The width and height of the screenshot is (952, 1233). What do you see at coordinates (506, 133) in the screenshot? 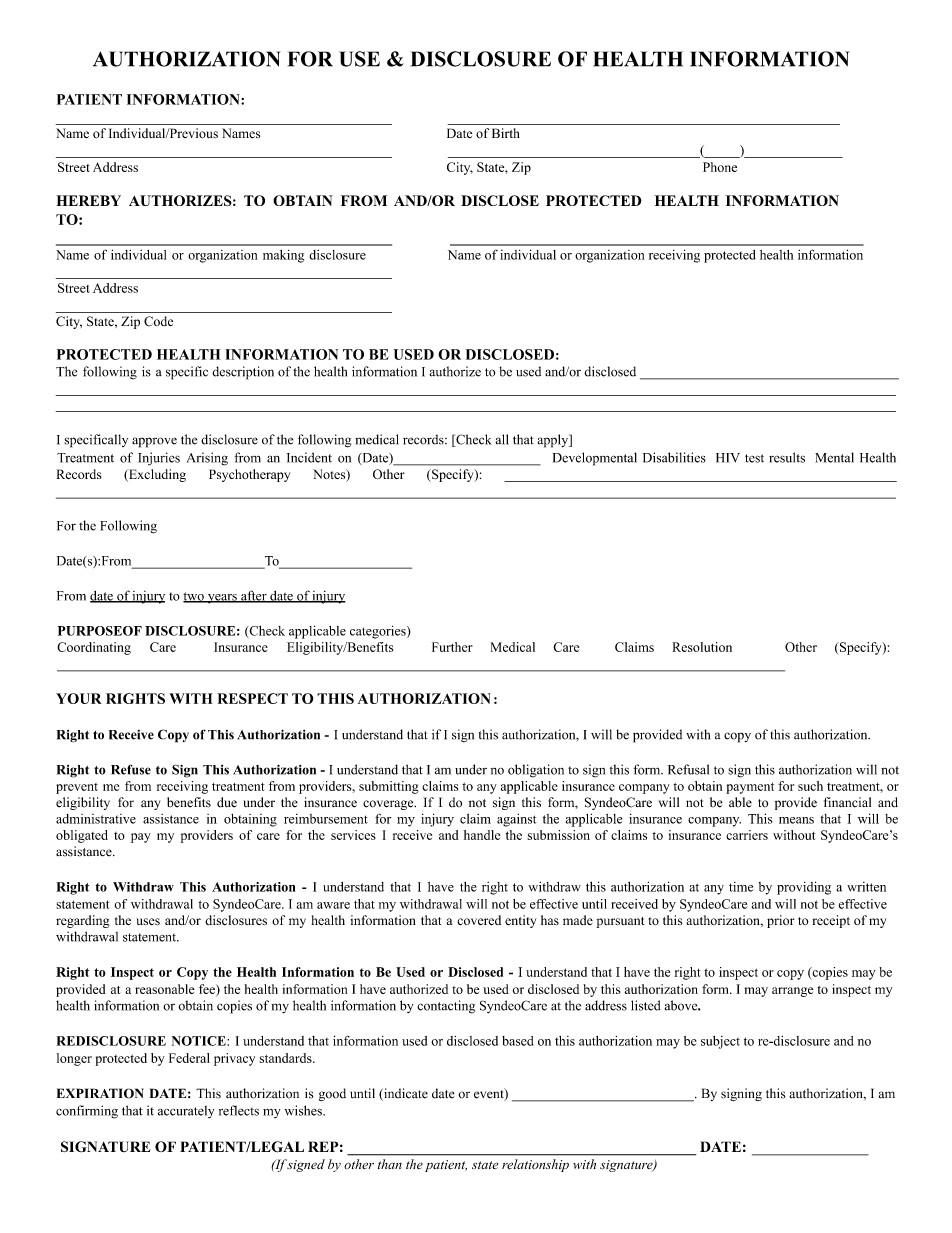
I see `Birth` at bounding box center [506, 133].
